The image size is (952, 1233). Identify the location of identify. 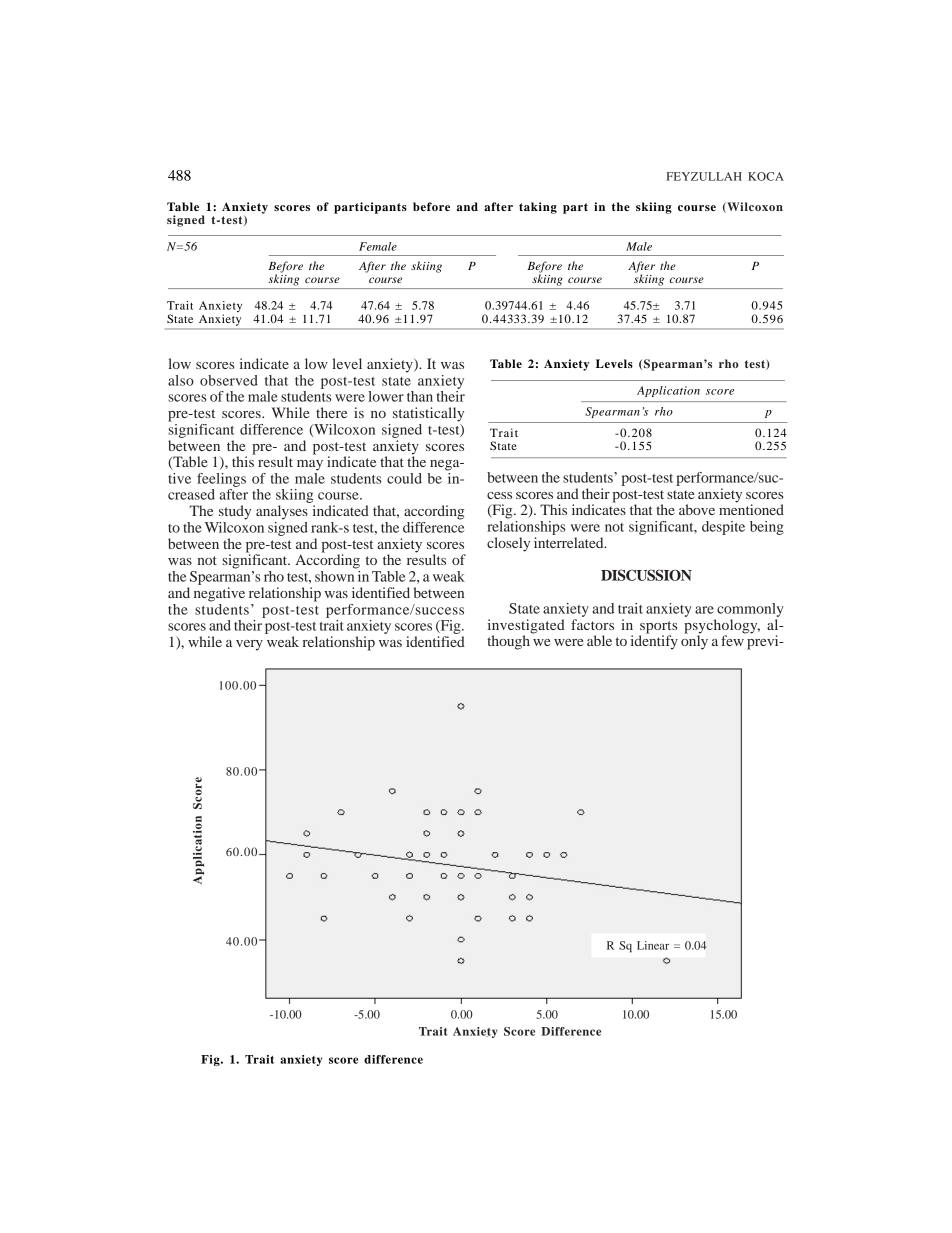
(654, 641).
